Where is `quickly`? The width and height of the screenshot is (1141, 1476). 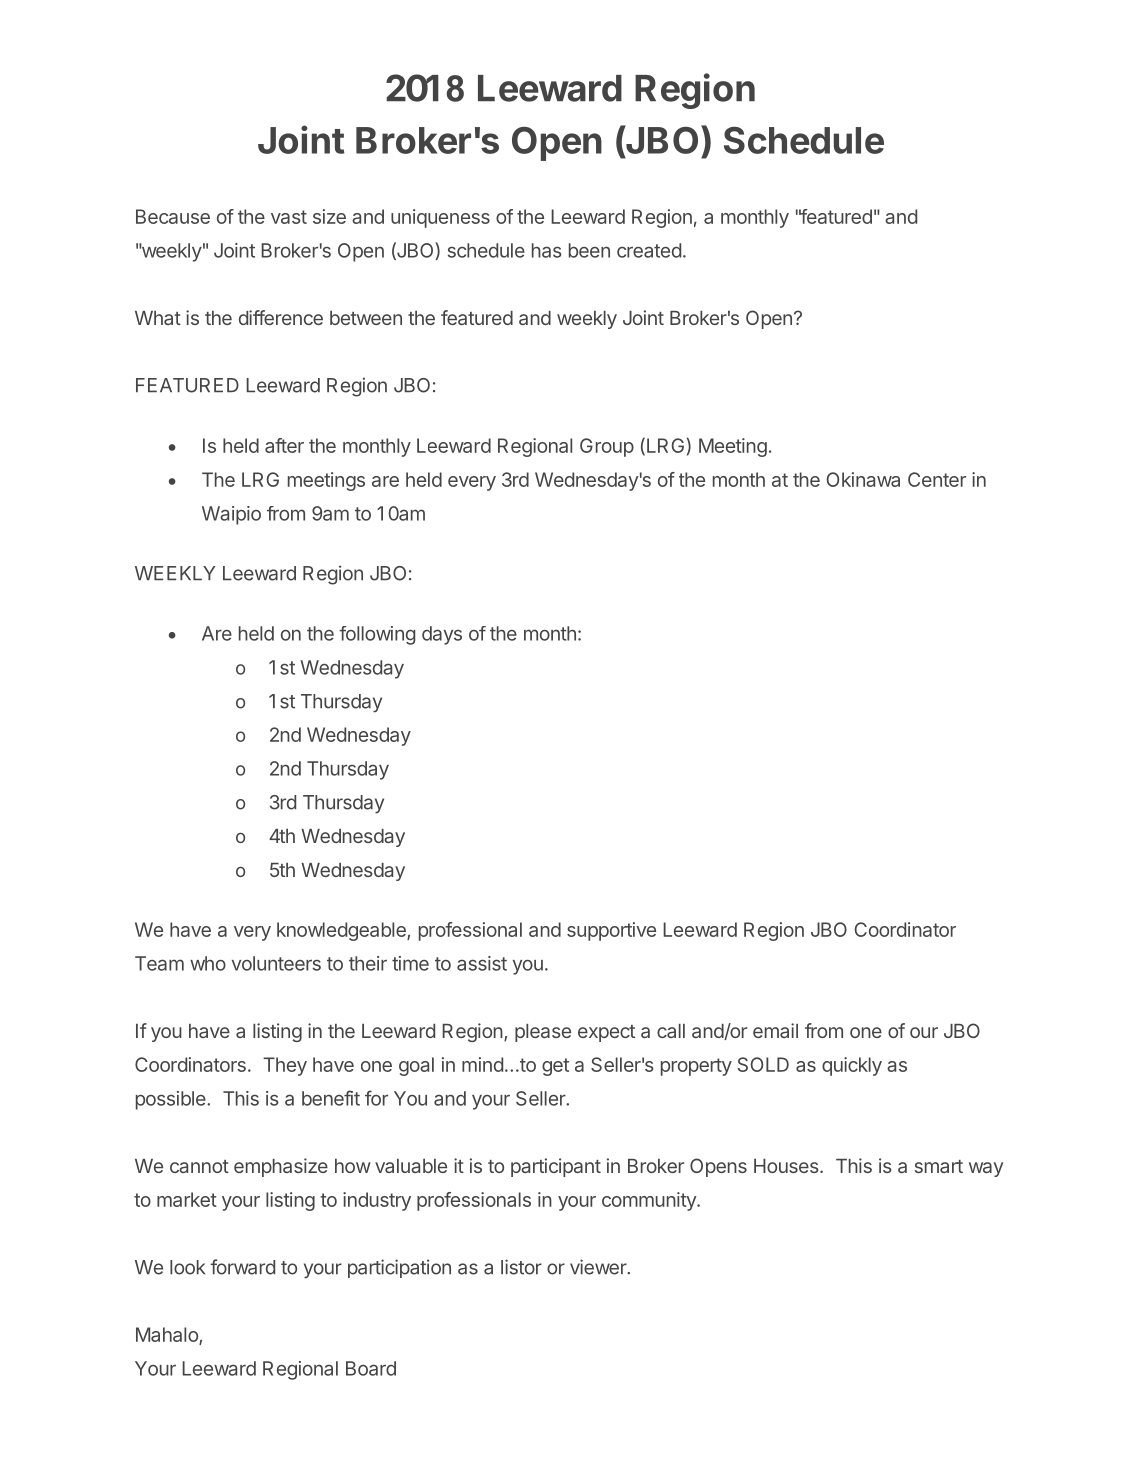 quickly is located at coordinates (852, 1066).
